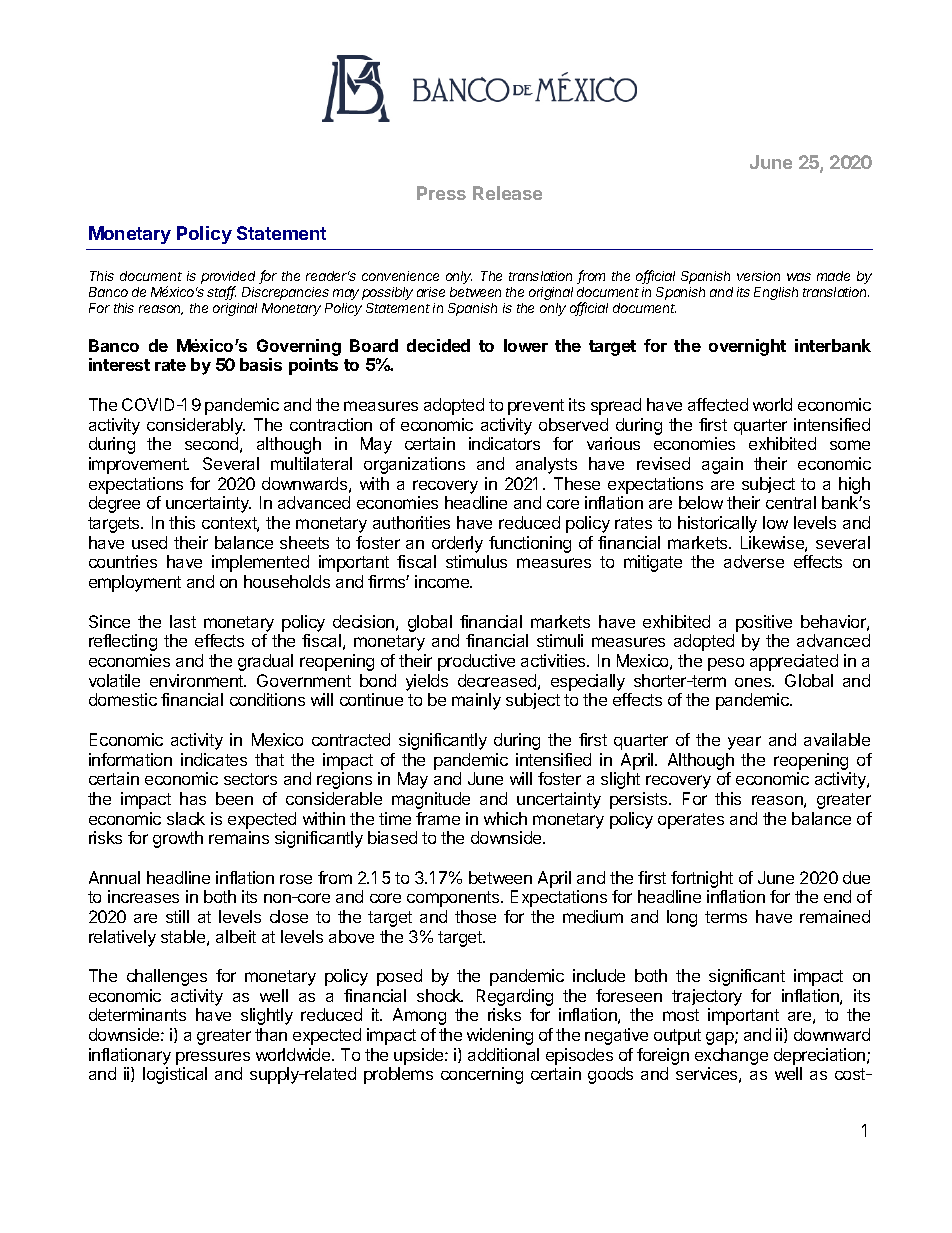  What do you see at coordinates (758, 276) in the screenshot?
I see `version` at bounding box center [758, 276].
